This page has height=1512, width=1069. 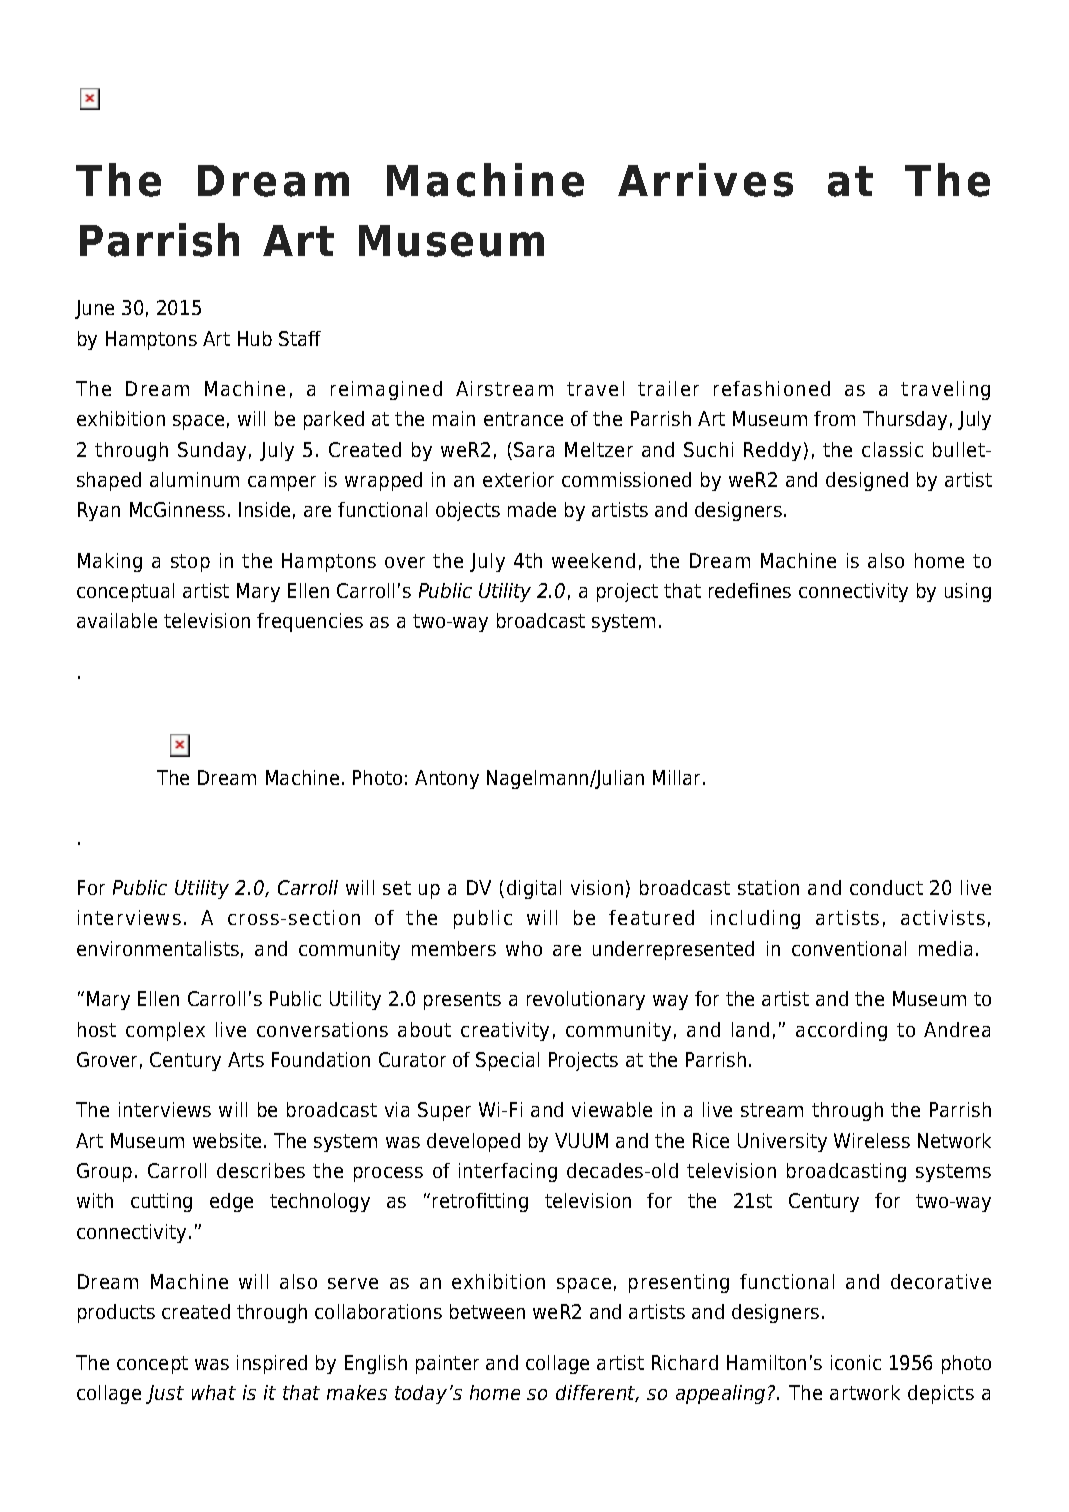 I want to click on weekend, so click(x=593, y=560).
